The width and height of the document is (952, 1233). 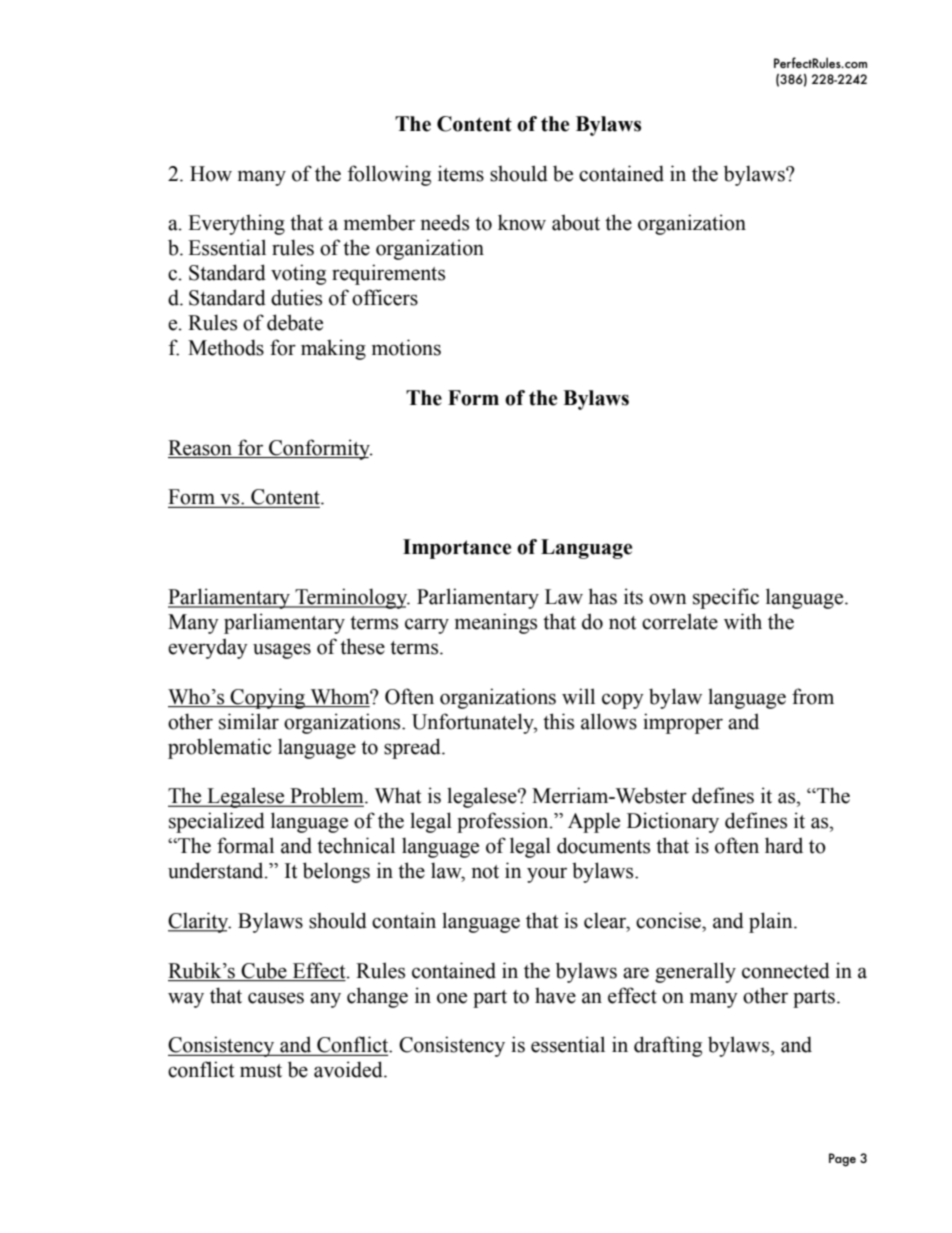 I want to click on Everything, so click(x=236, y=224).
